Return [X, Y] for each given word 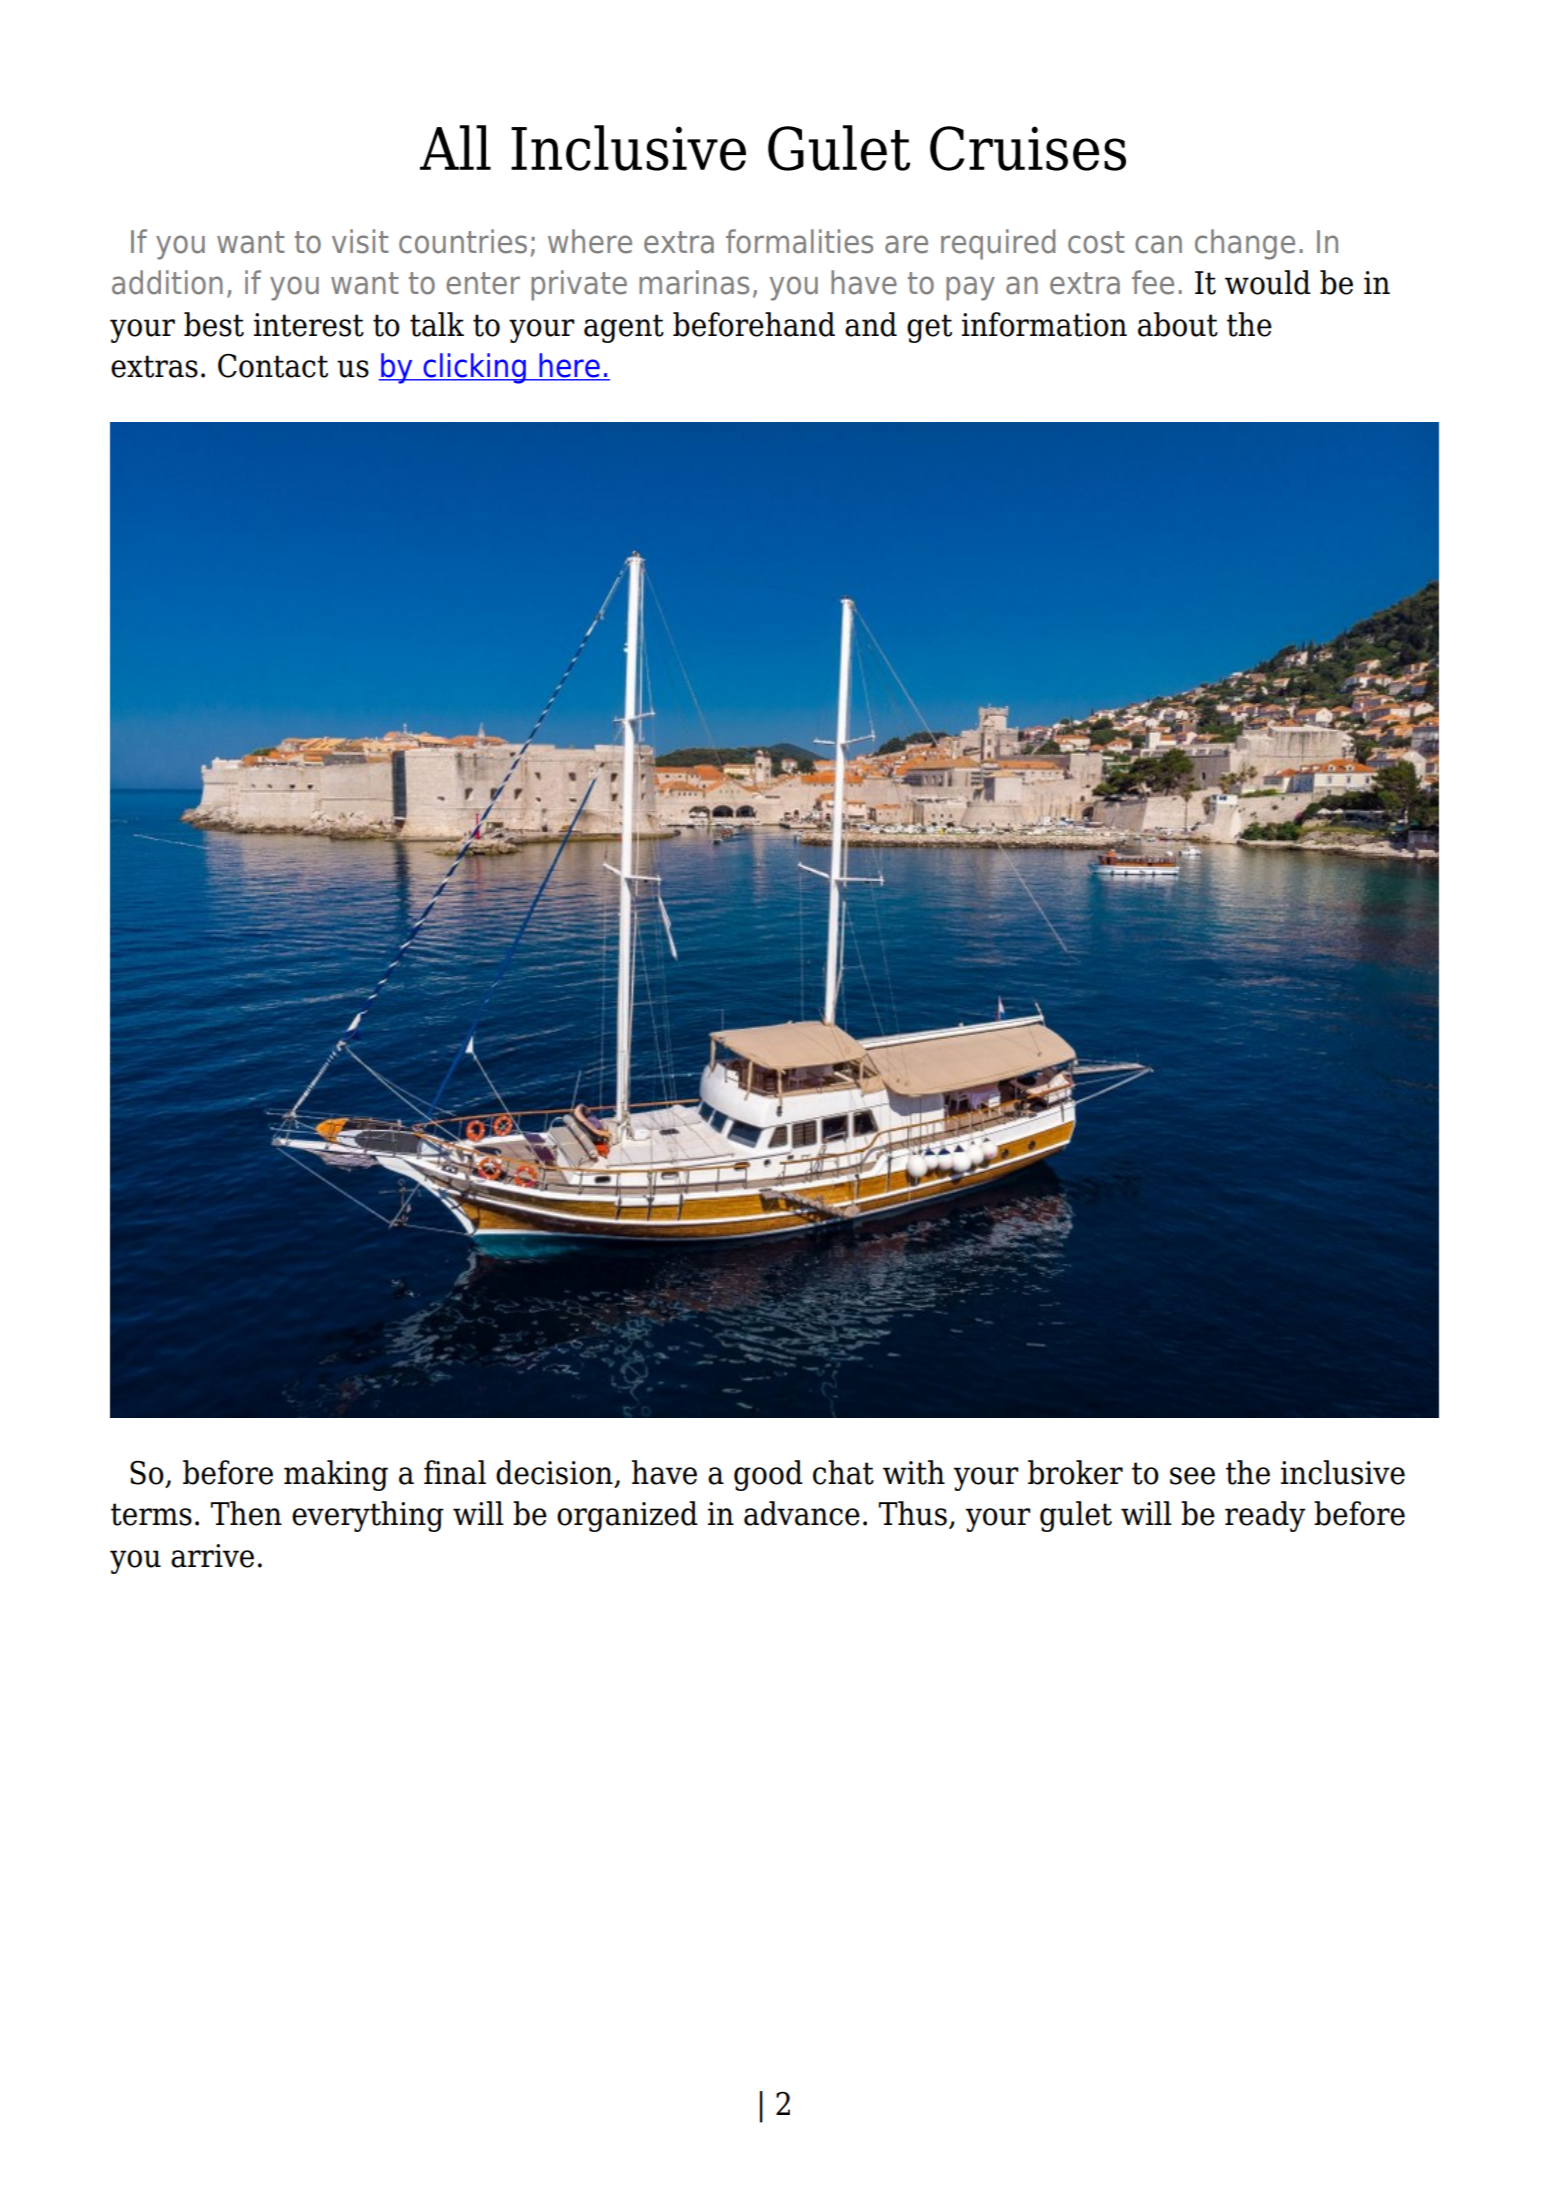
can [1158, 244]
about [1178, 324]
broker [1075, 1472]
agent [624, 328]
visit [360, 241]
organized [627, 1516]
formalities [799, 241]
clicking [474, 368]
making [336, 1475]
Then [246, 1513]
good [768, 1475]
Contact [273, 366]
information [1044, 324]
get [929, 328]
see [1192, 1476]
